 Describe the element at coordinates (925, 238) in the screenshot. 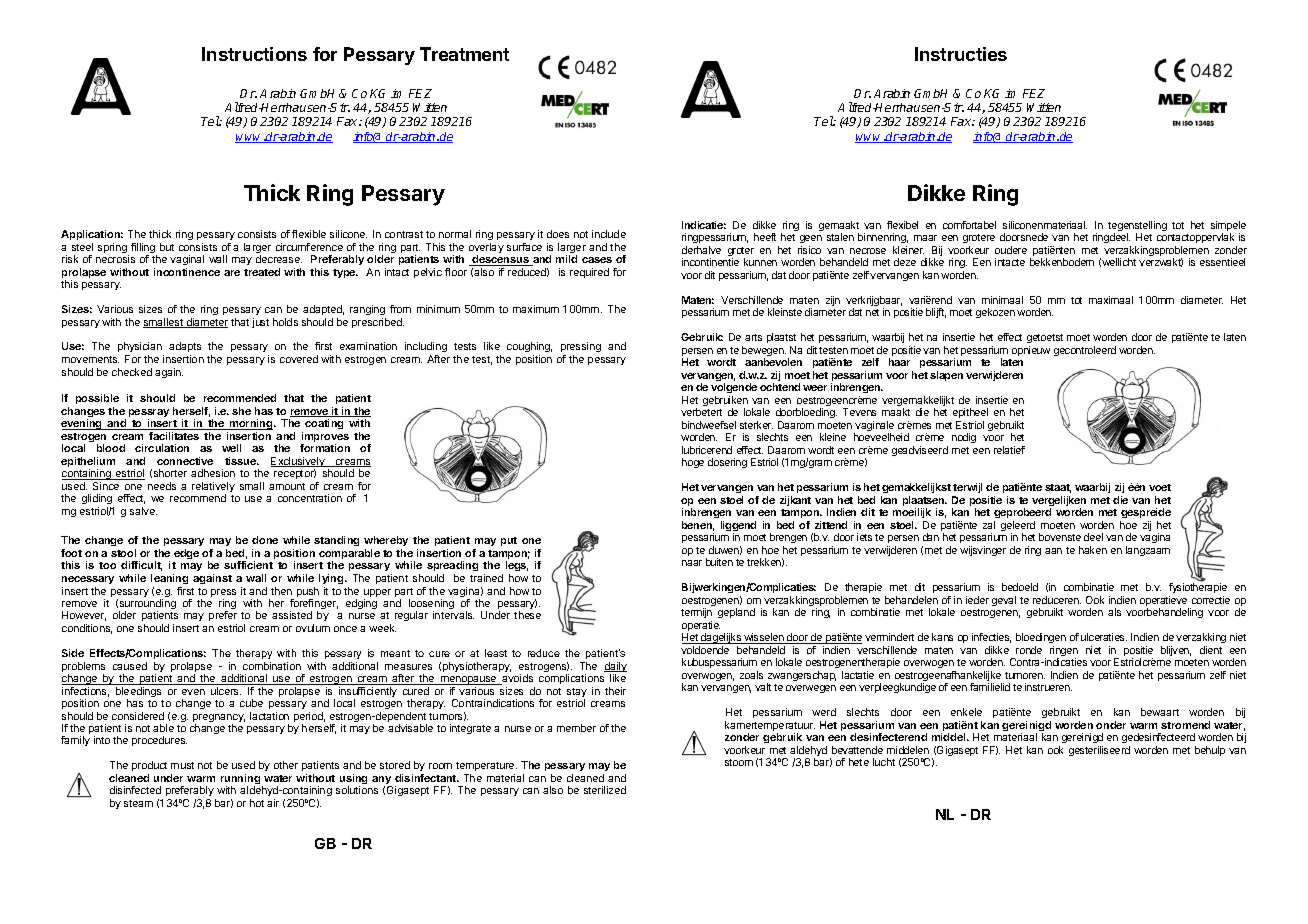

I see `maar` at that location.
